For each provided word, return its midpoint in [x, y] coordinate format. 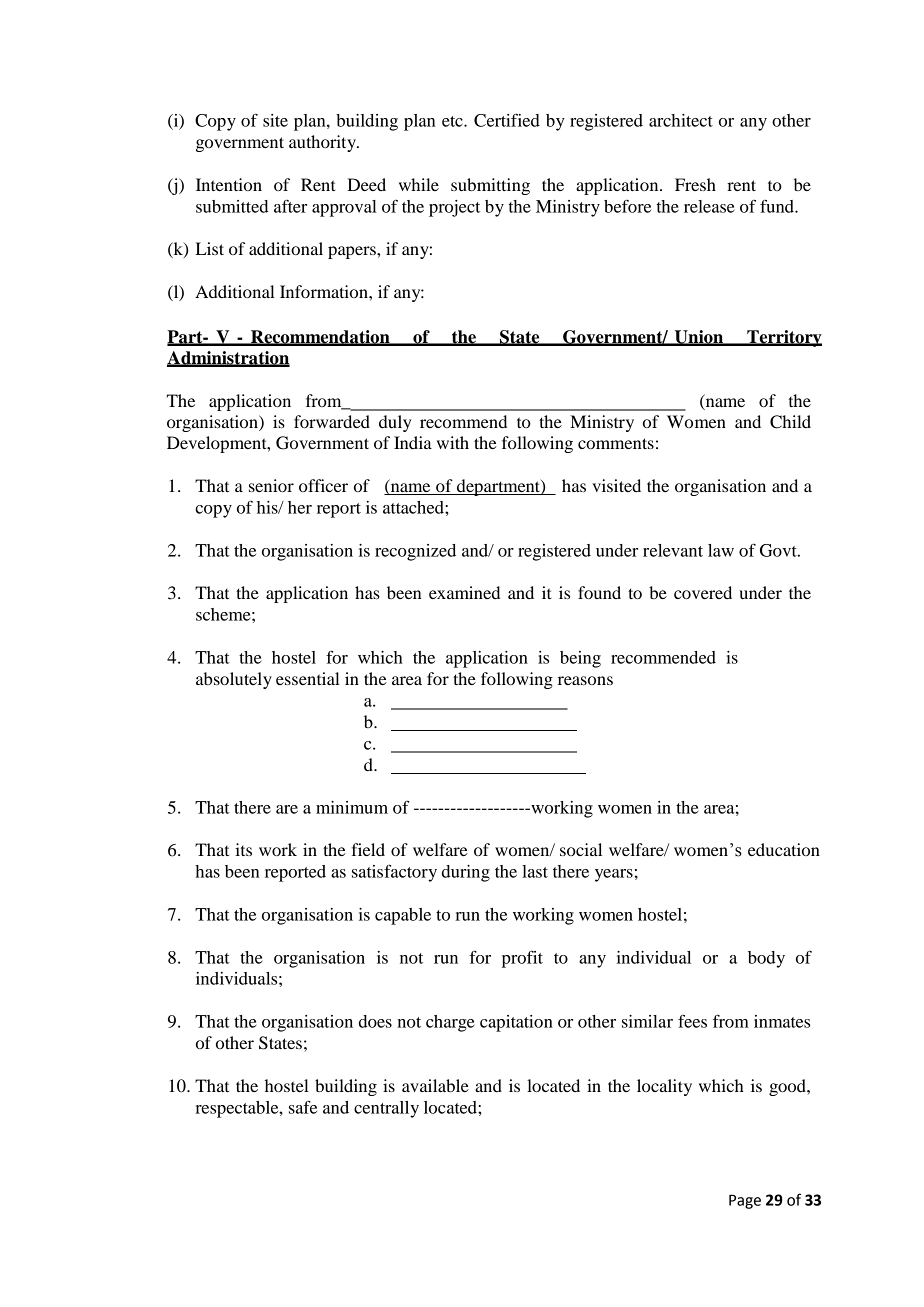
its [243, 849]
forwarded [332, 421]
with [453, 442]
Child [790, 422]
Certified [507, 120]
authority [323, 143]
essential [308, 678]
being [580, 659]
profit [522, 959]
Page [745, 1201]
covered [703, 592]
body [766, 959]
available [435, 1085]
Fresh [695, 184]
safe [303, 1107]
